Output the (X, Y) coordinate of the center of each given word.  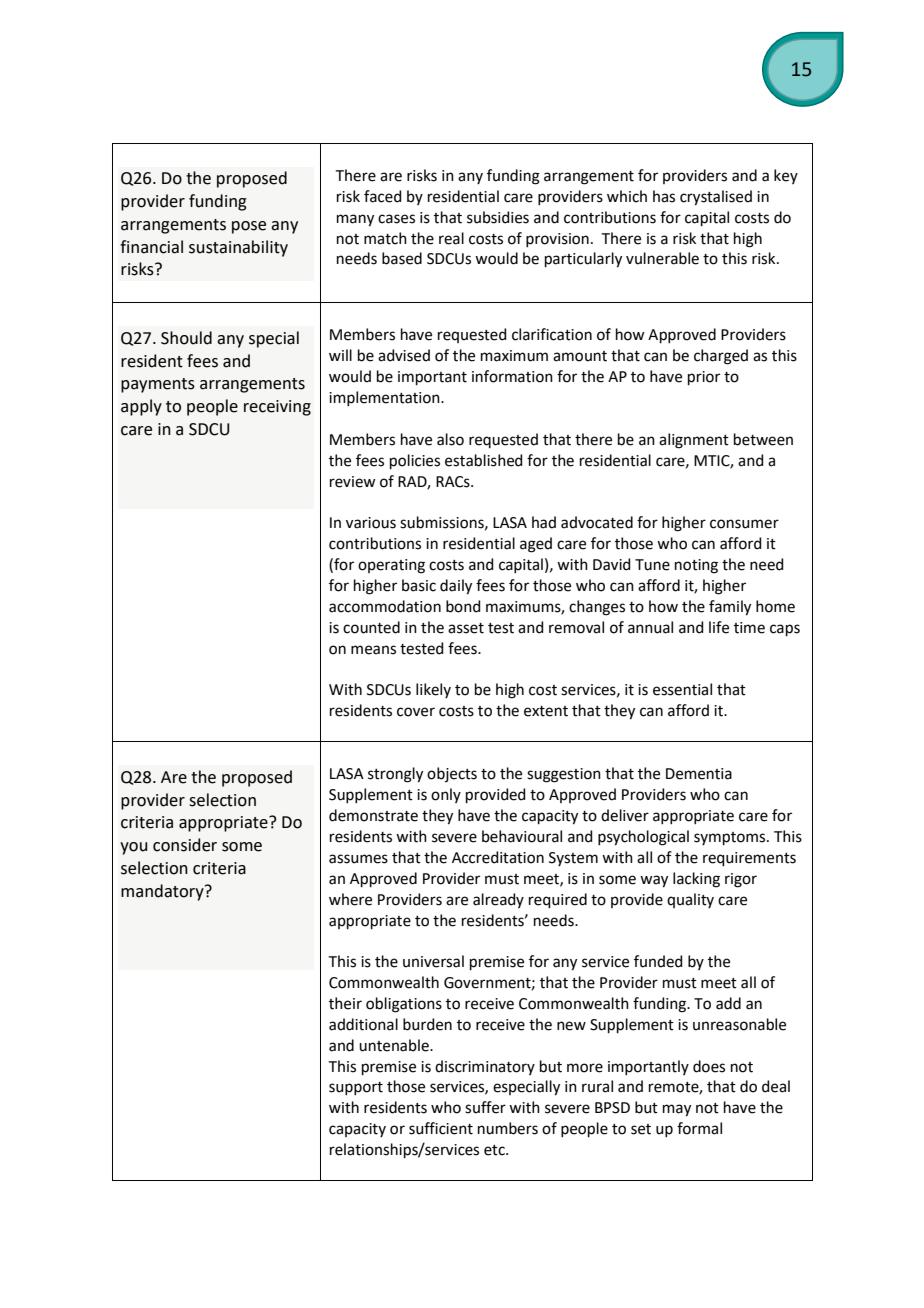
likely (433, 690)
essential (682, 689)
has (664, 196)
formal (699, 1128)
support (356, 1088)
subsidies (498, 217)
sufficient (441, 1128)
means (373, 650)
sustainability (238, 248)
